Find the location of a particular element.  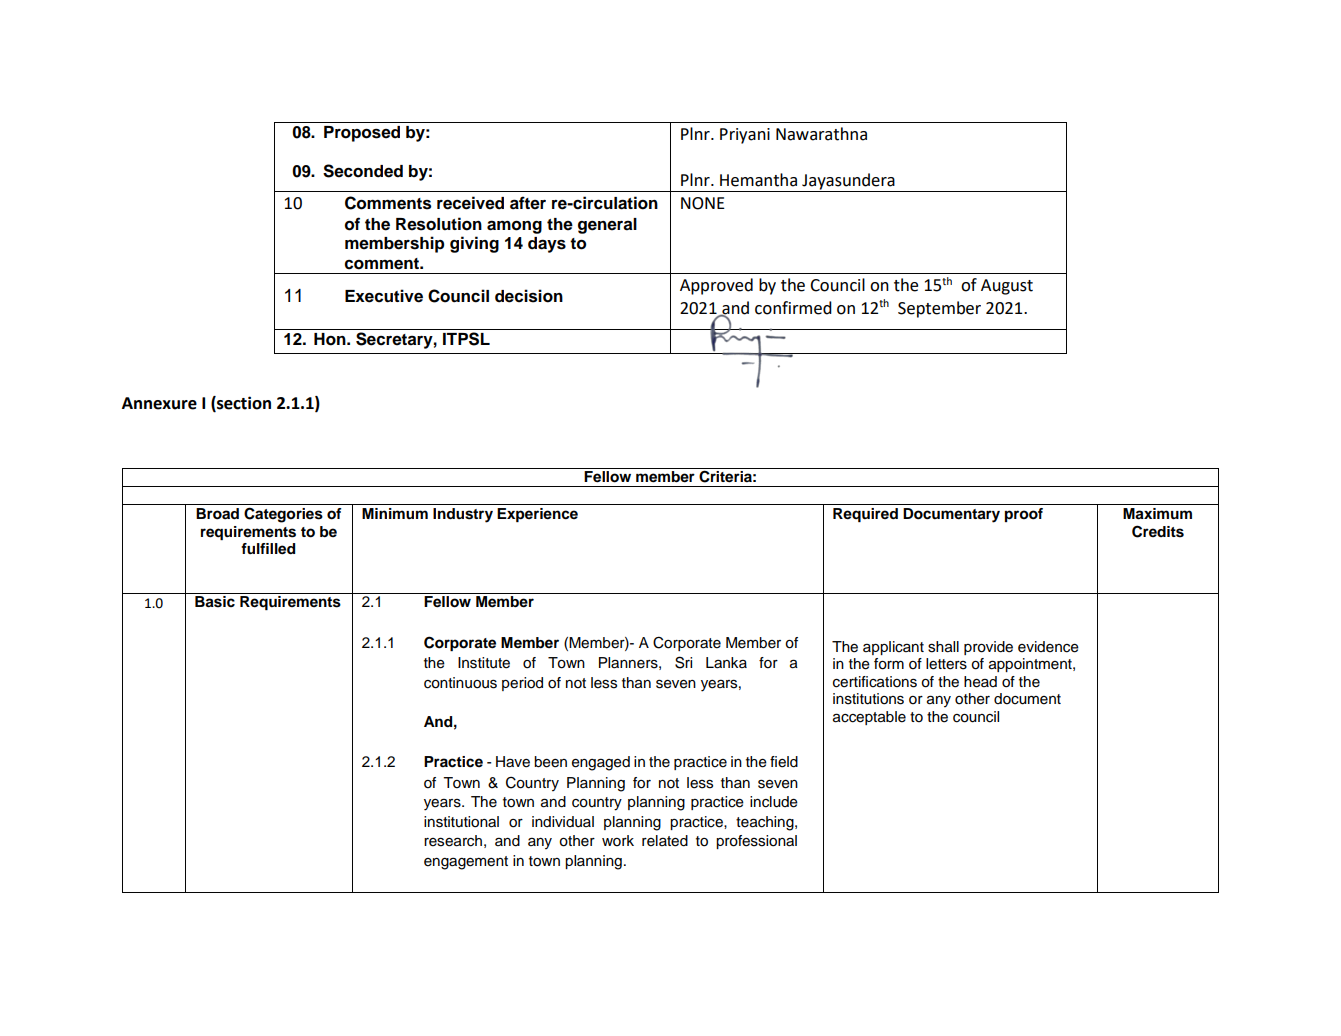

August is located at coordinates (1007, 287).
